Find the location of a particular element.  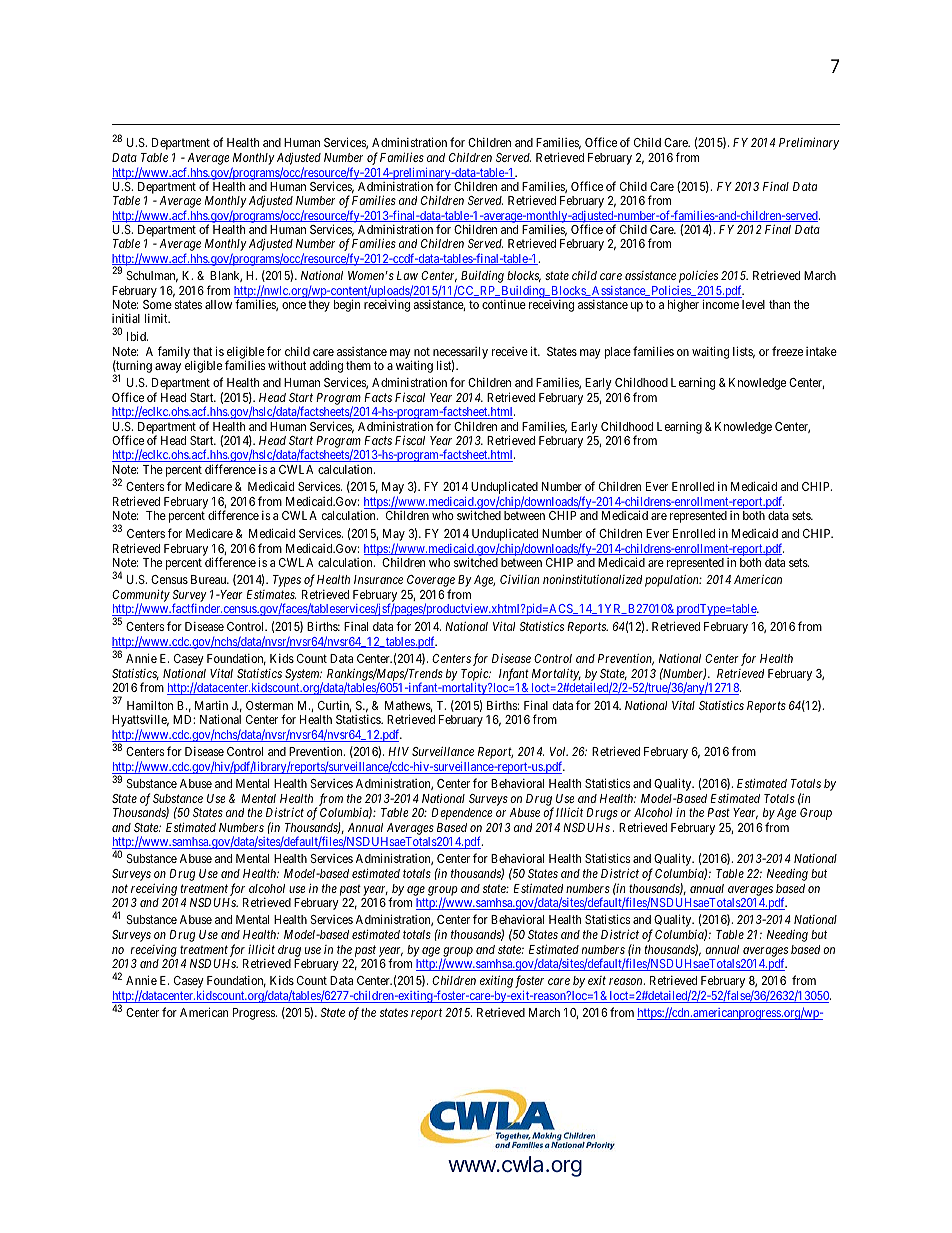

allow is located at coordinates (218, 304).
